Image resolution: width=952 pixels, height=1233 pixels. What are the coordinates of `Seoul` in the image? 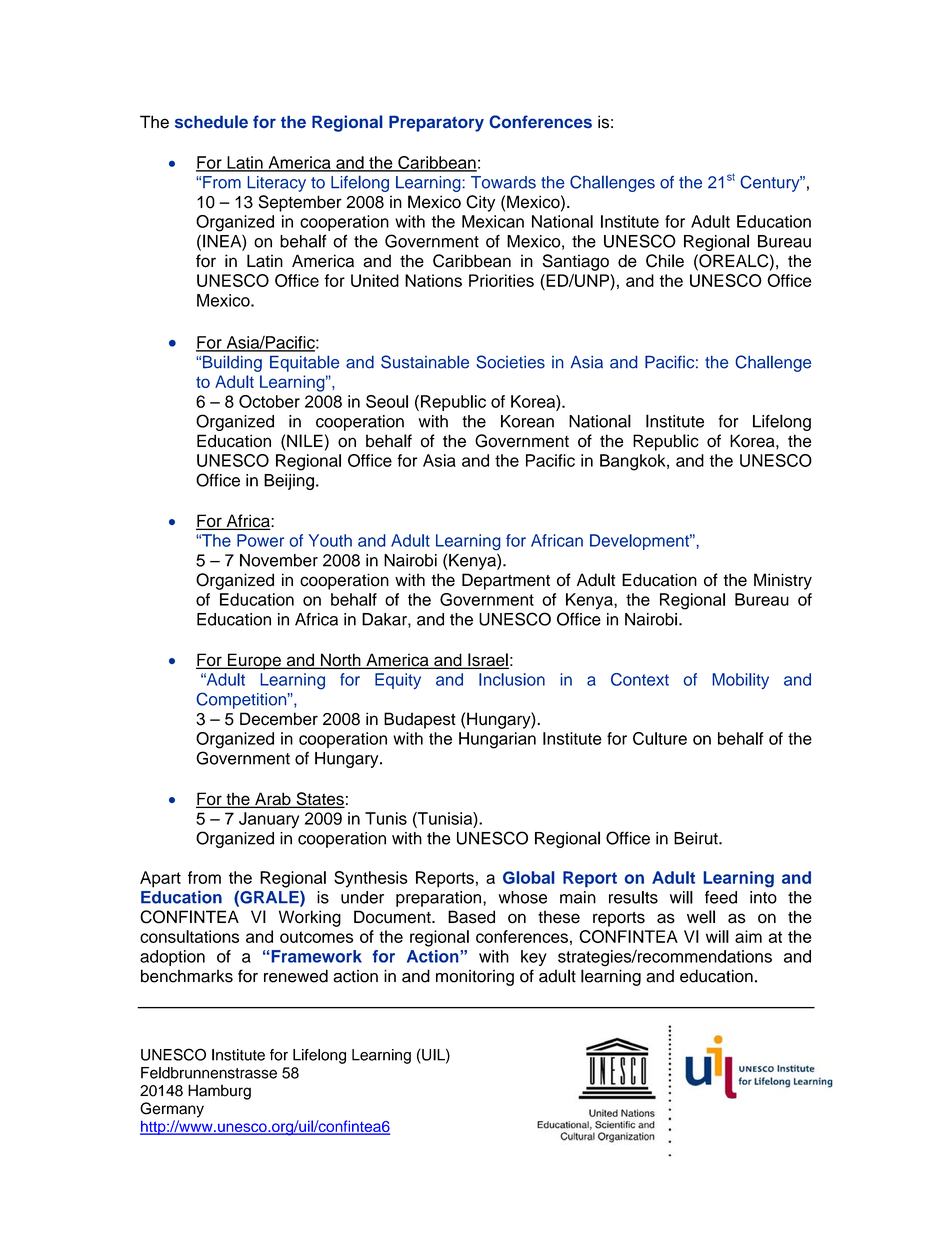 It's located at (387, 401).
